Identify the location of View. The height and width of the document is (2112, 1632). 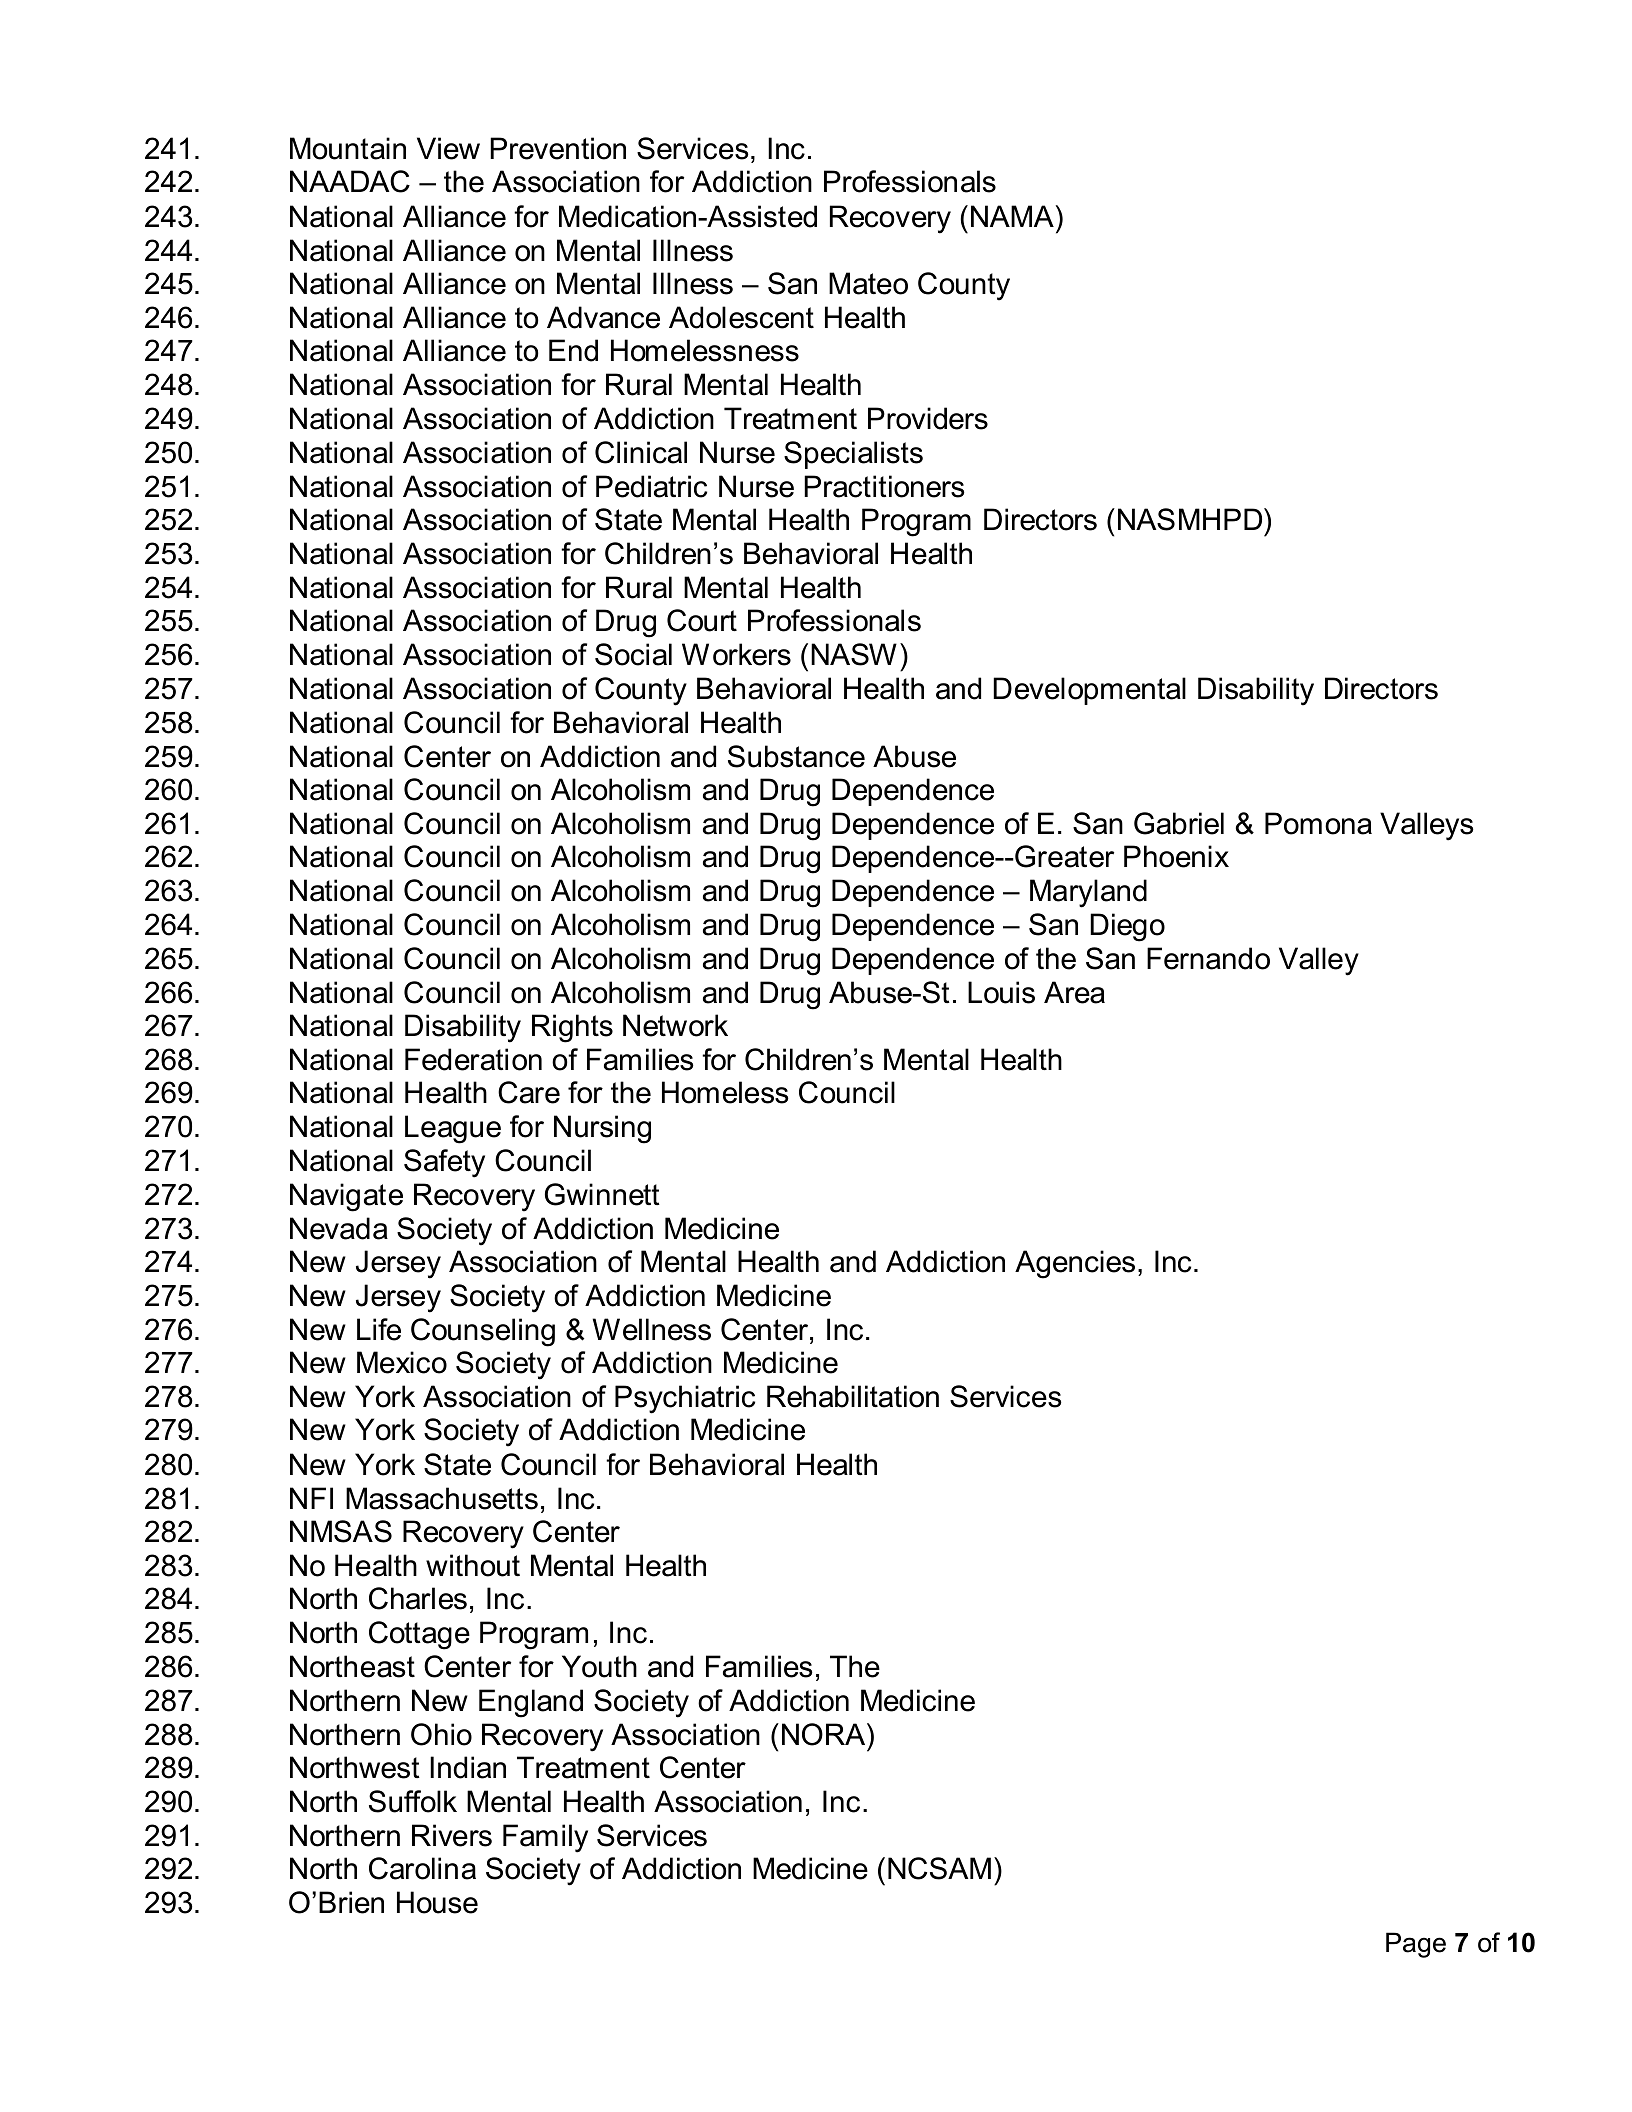
(448, 148).
